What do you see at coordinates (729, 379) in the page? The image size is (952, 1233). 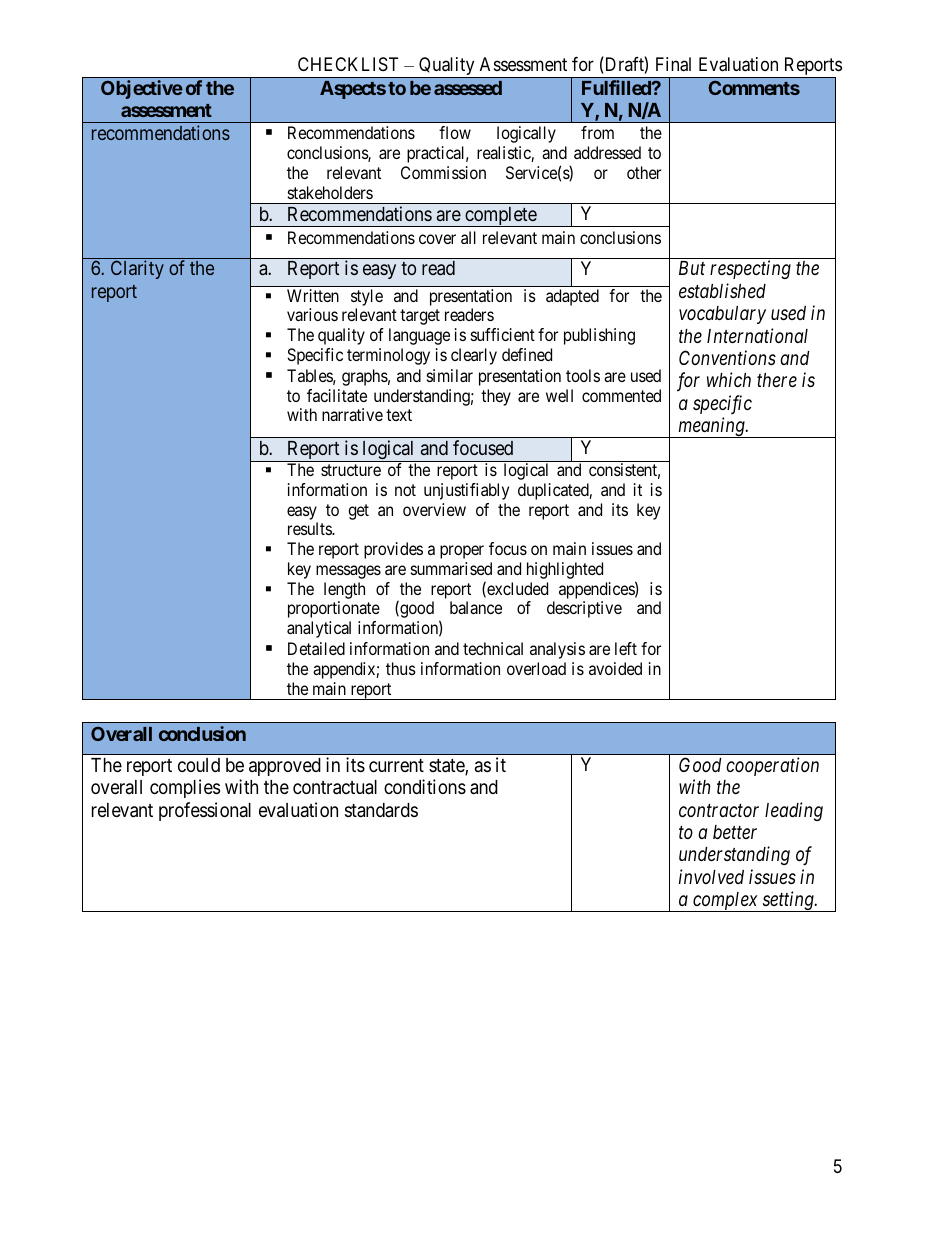 I see `which` at bounding box center [729, 379].
